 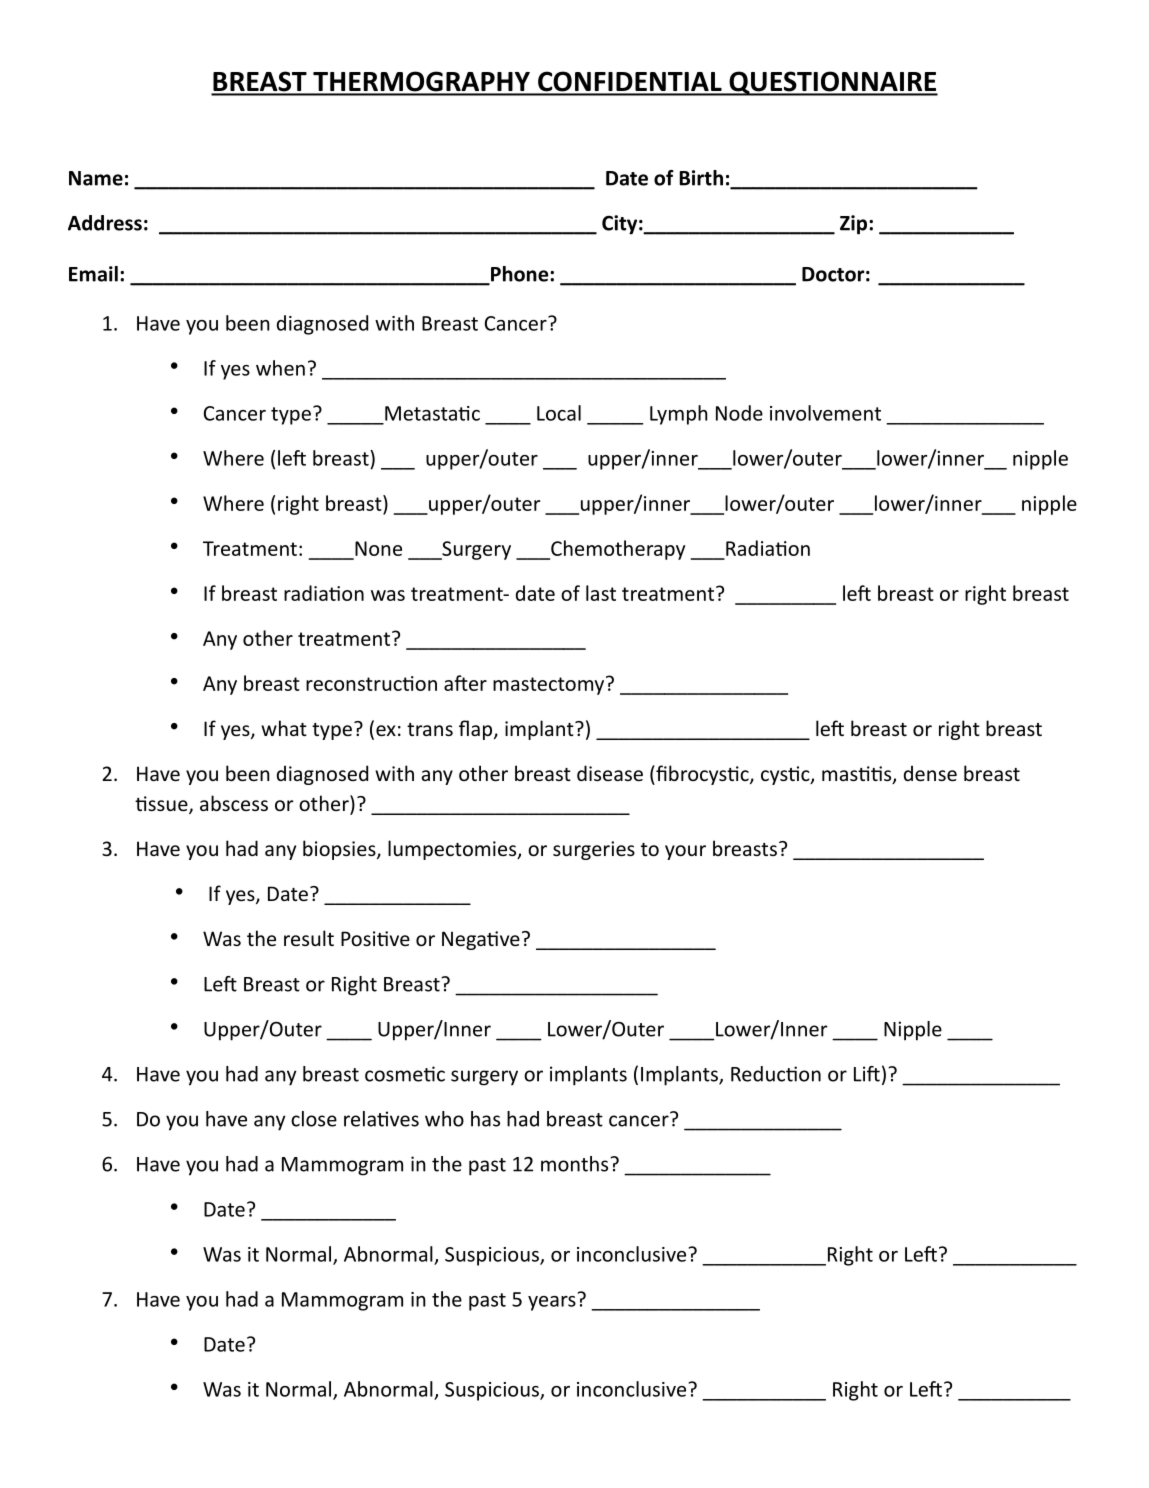 I want to click on years, so click(x=552, y=1303).
